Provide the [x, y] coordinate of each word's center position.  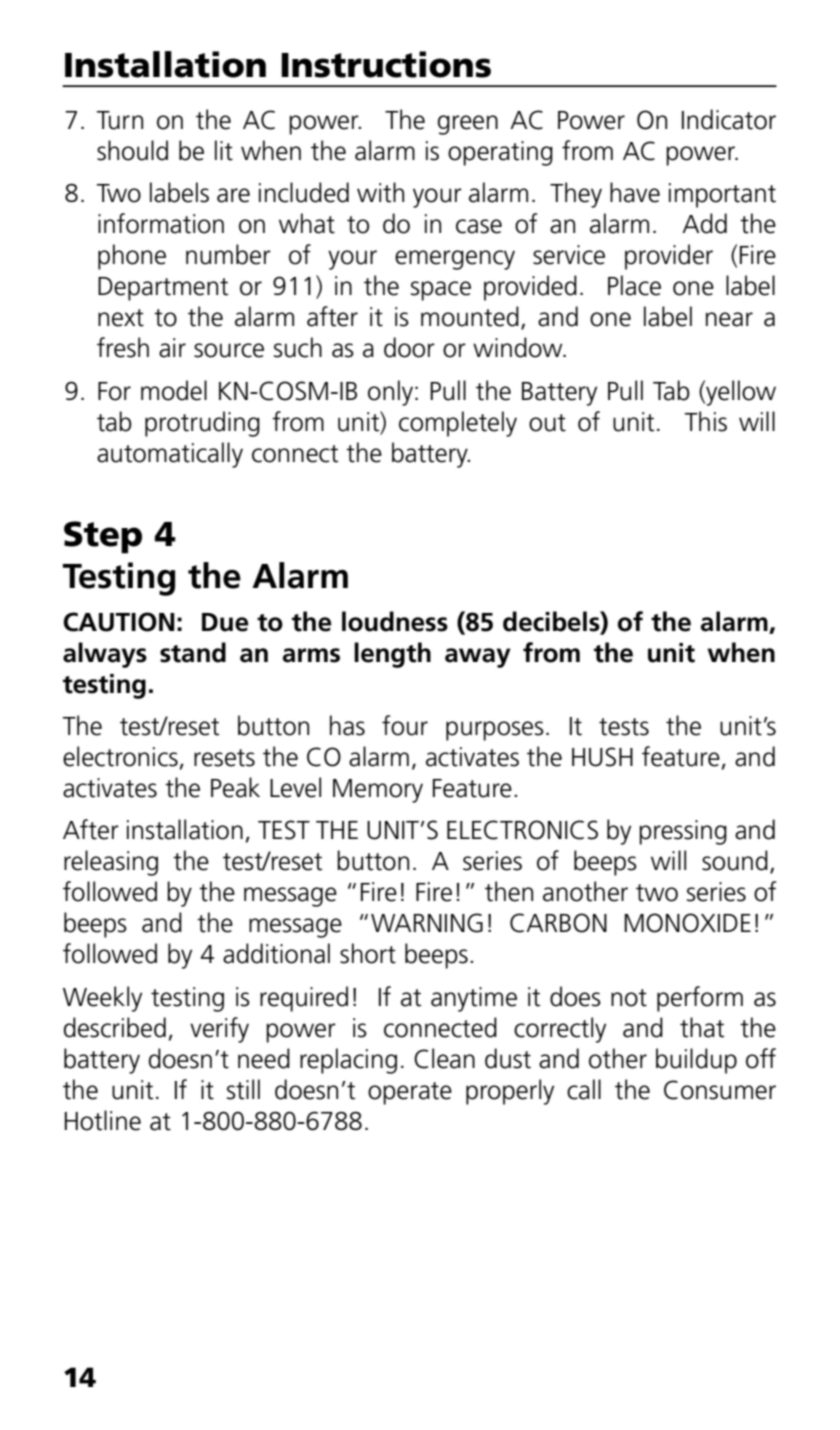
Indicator [729, 119]
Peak [235, 787]
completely [458, 424]
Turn [120, 120]
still [243, 1089]
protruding [202, 424]
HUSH [602, 757]
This [706, 421]
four [405, 725]
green [468, 125]
